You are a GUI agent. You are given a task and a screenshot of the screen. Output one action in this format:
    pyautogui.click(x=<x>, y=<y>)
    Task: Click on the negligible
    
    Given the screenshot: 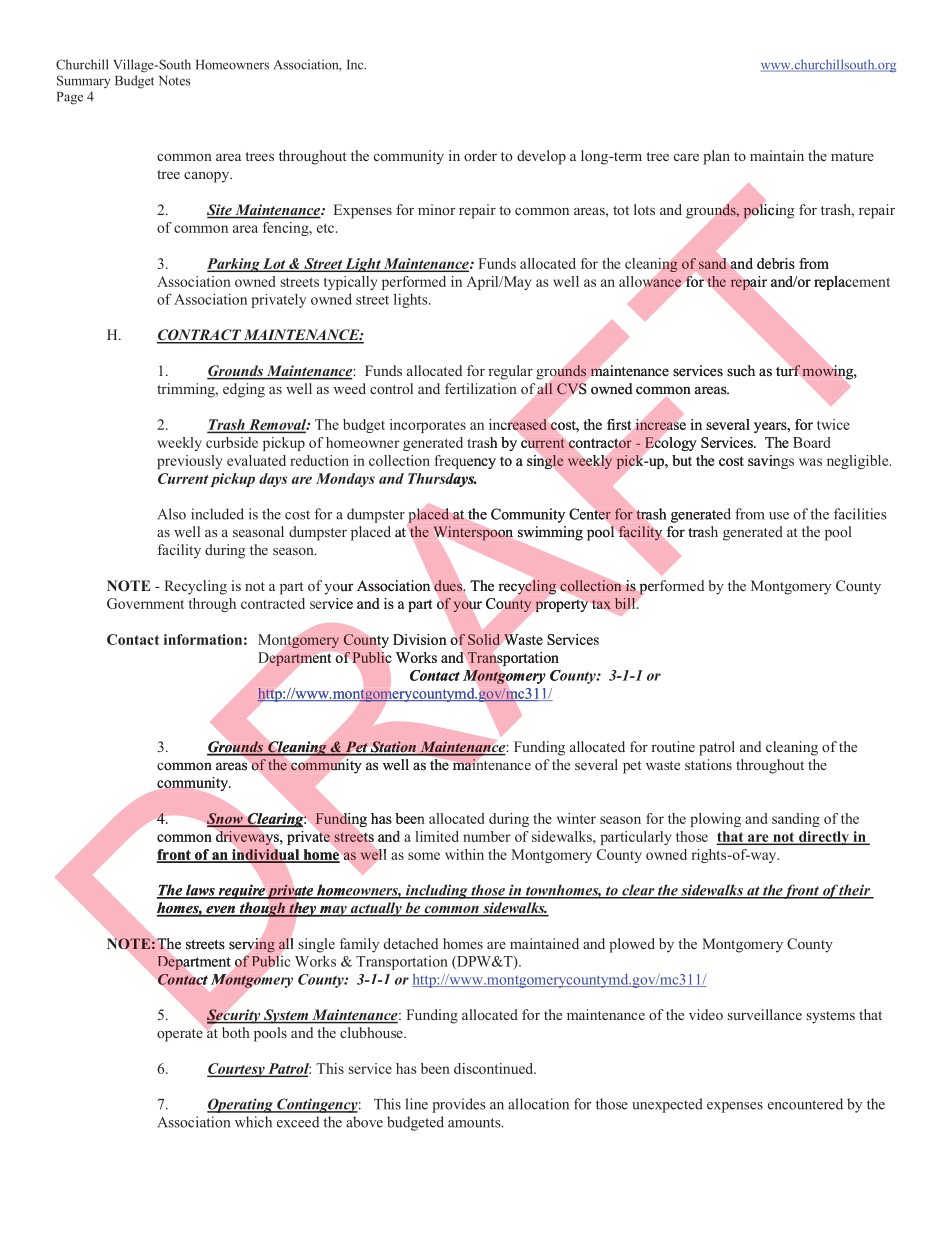 What is the action you would take?
    pyautogui.click(x=859, y=462)
